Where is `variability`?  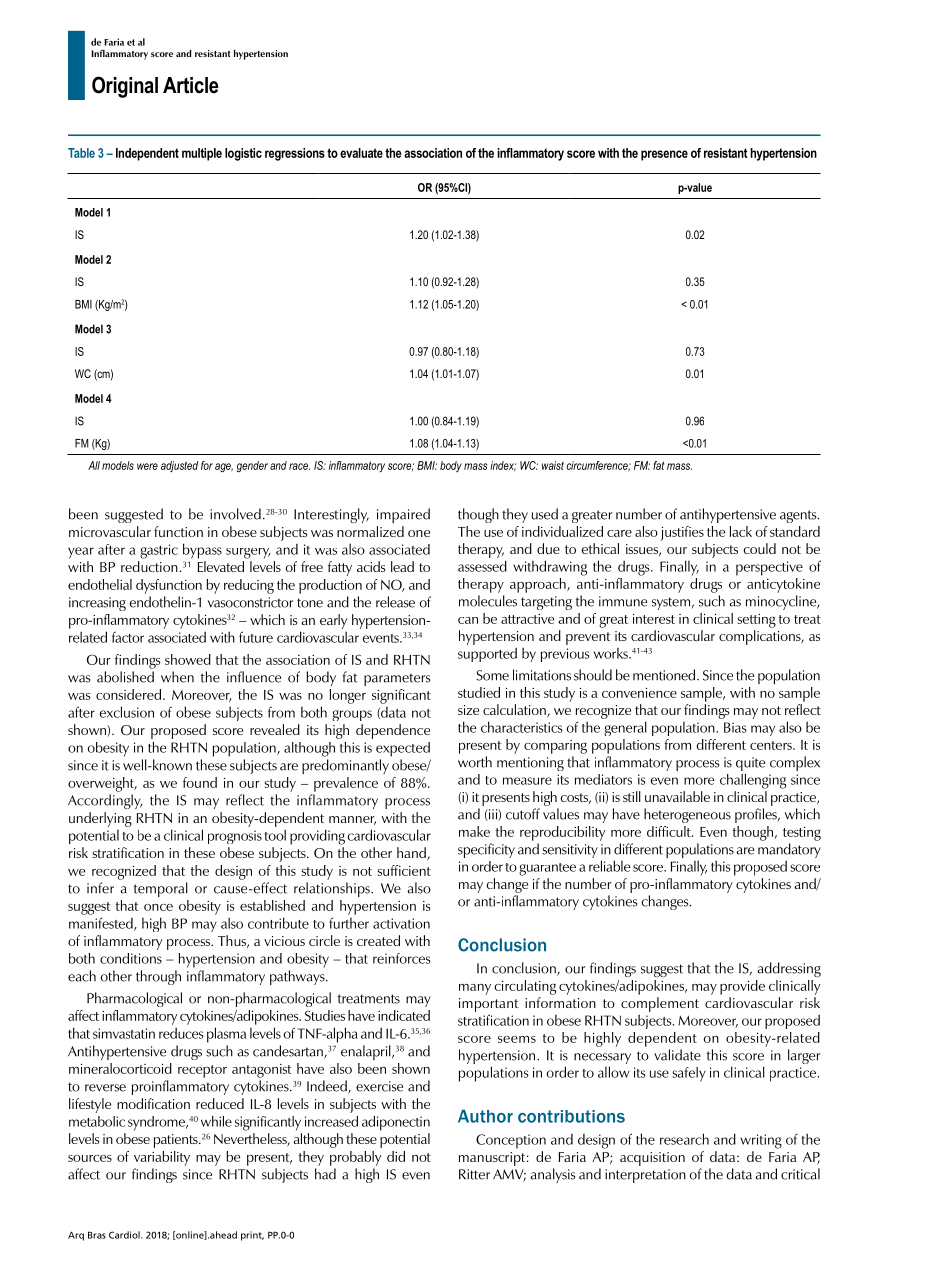 variability is located at coordinates (162, 1158).
